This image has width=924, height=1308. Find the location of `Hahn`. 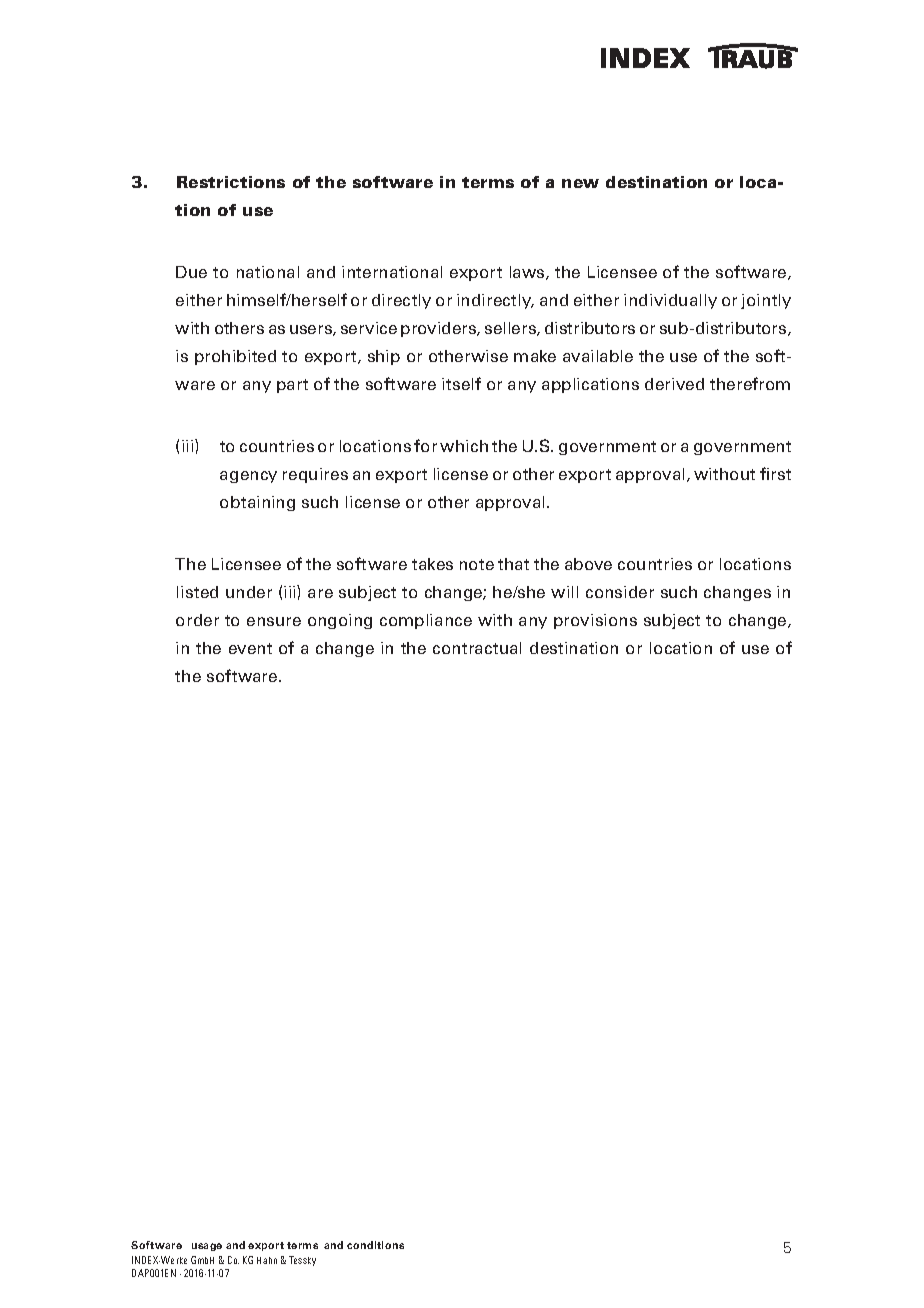

Hahn is located at coordinates (267, 1260).
